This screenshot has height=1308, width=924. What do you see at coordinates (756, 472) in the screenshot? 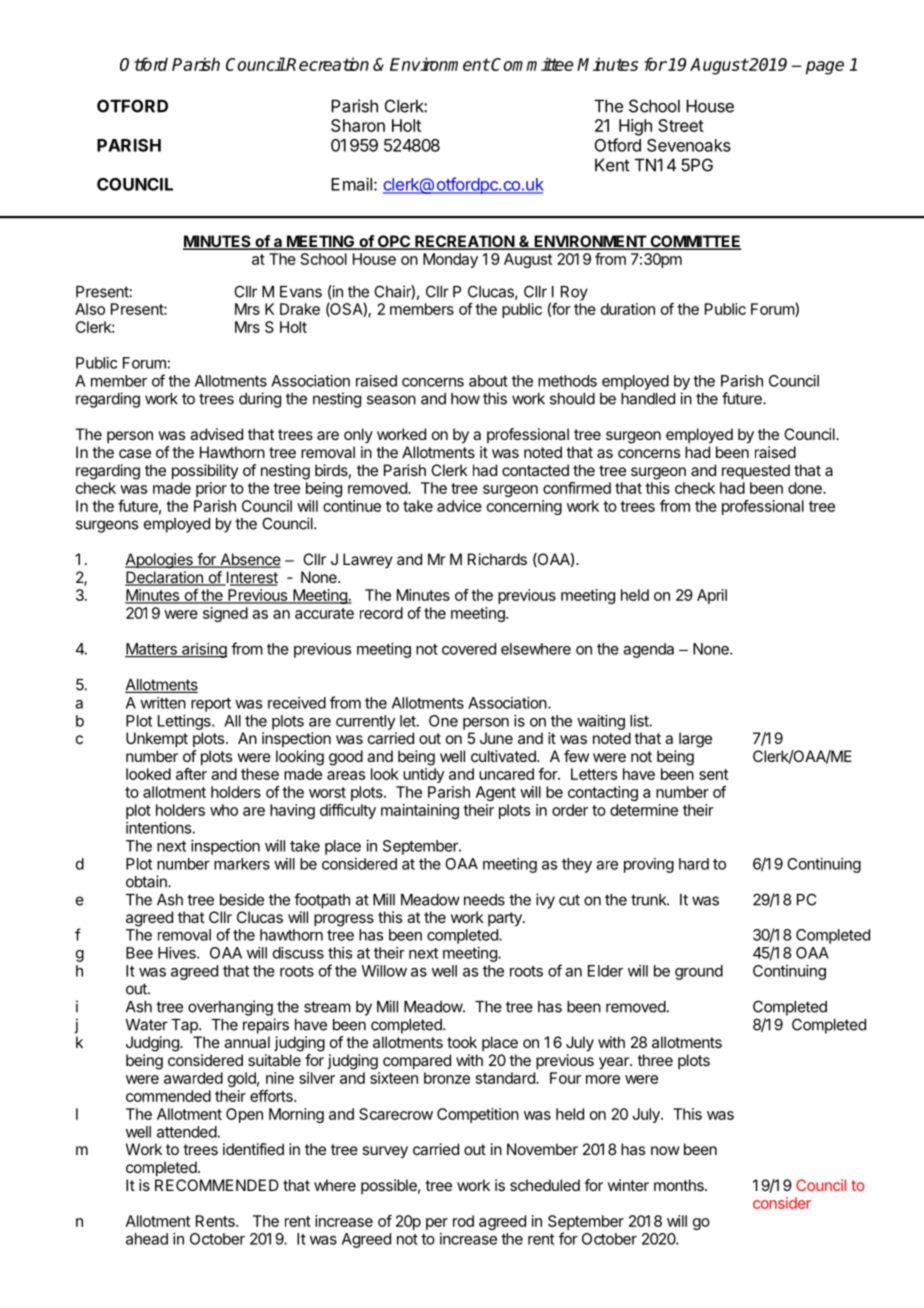
I see `requested` at bounding box center [756, 472].
